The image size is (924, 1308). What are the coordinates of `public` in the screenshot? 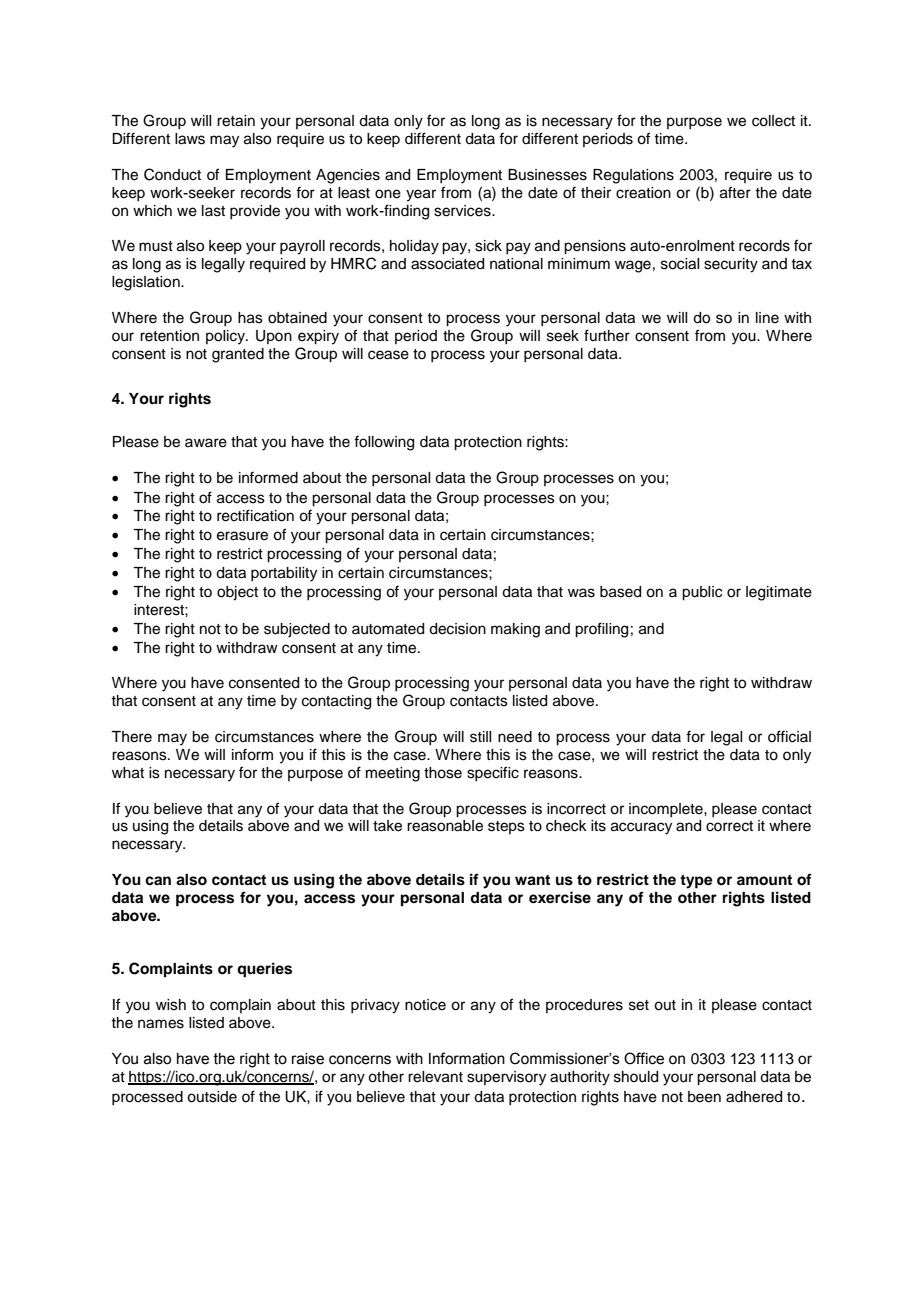 It's located at (702, 593).
